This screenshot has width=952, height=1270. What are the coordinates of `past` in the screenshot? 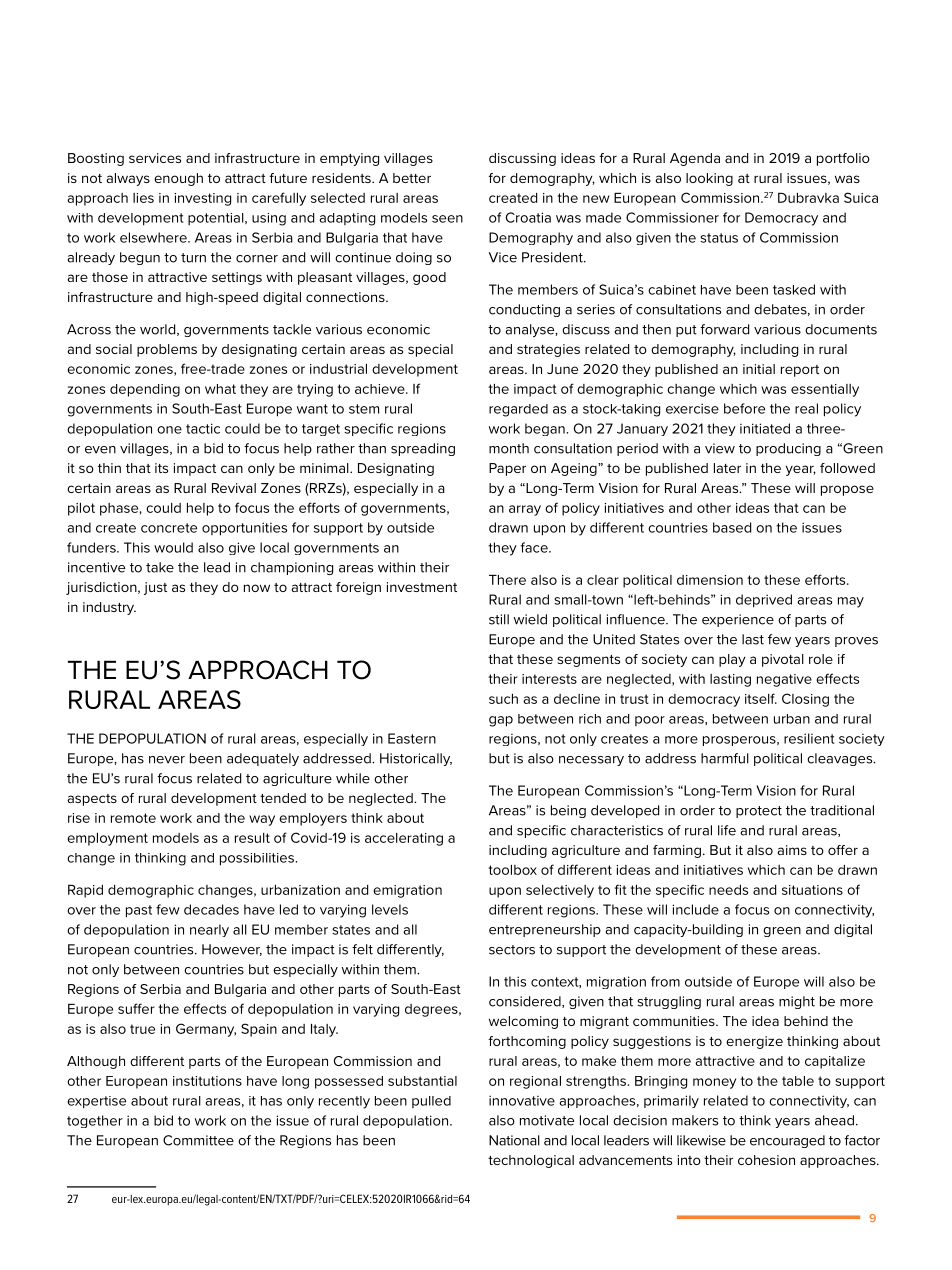 It's located at (139, 911).
